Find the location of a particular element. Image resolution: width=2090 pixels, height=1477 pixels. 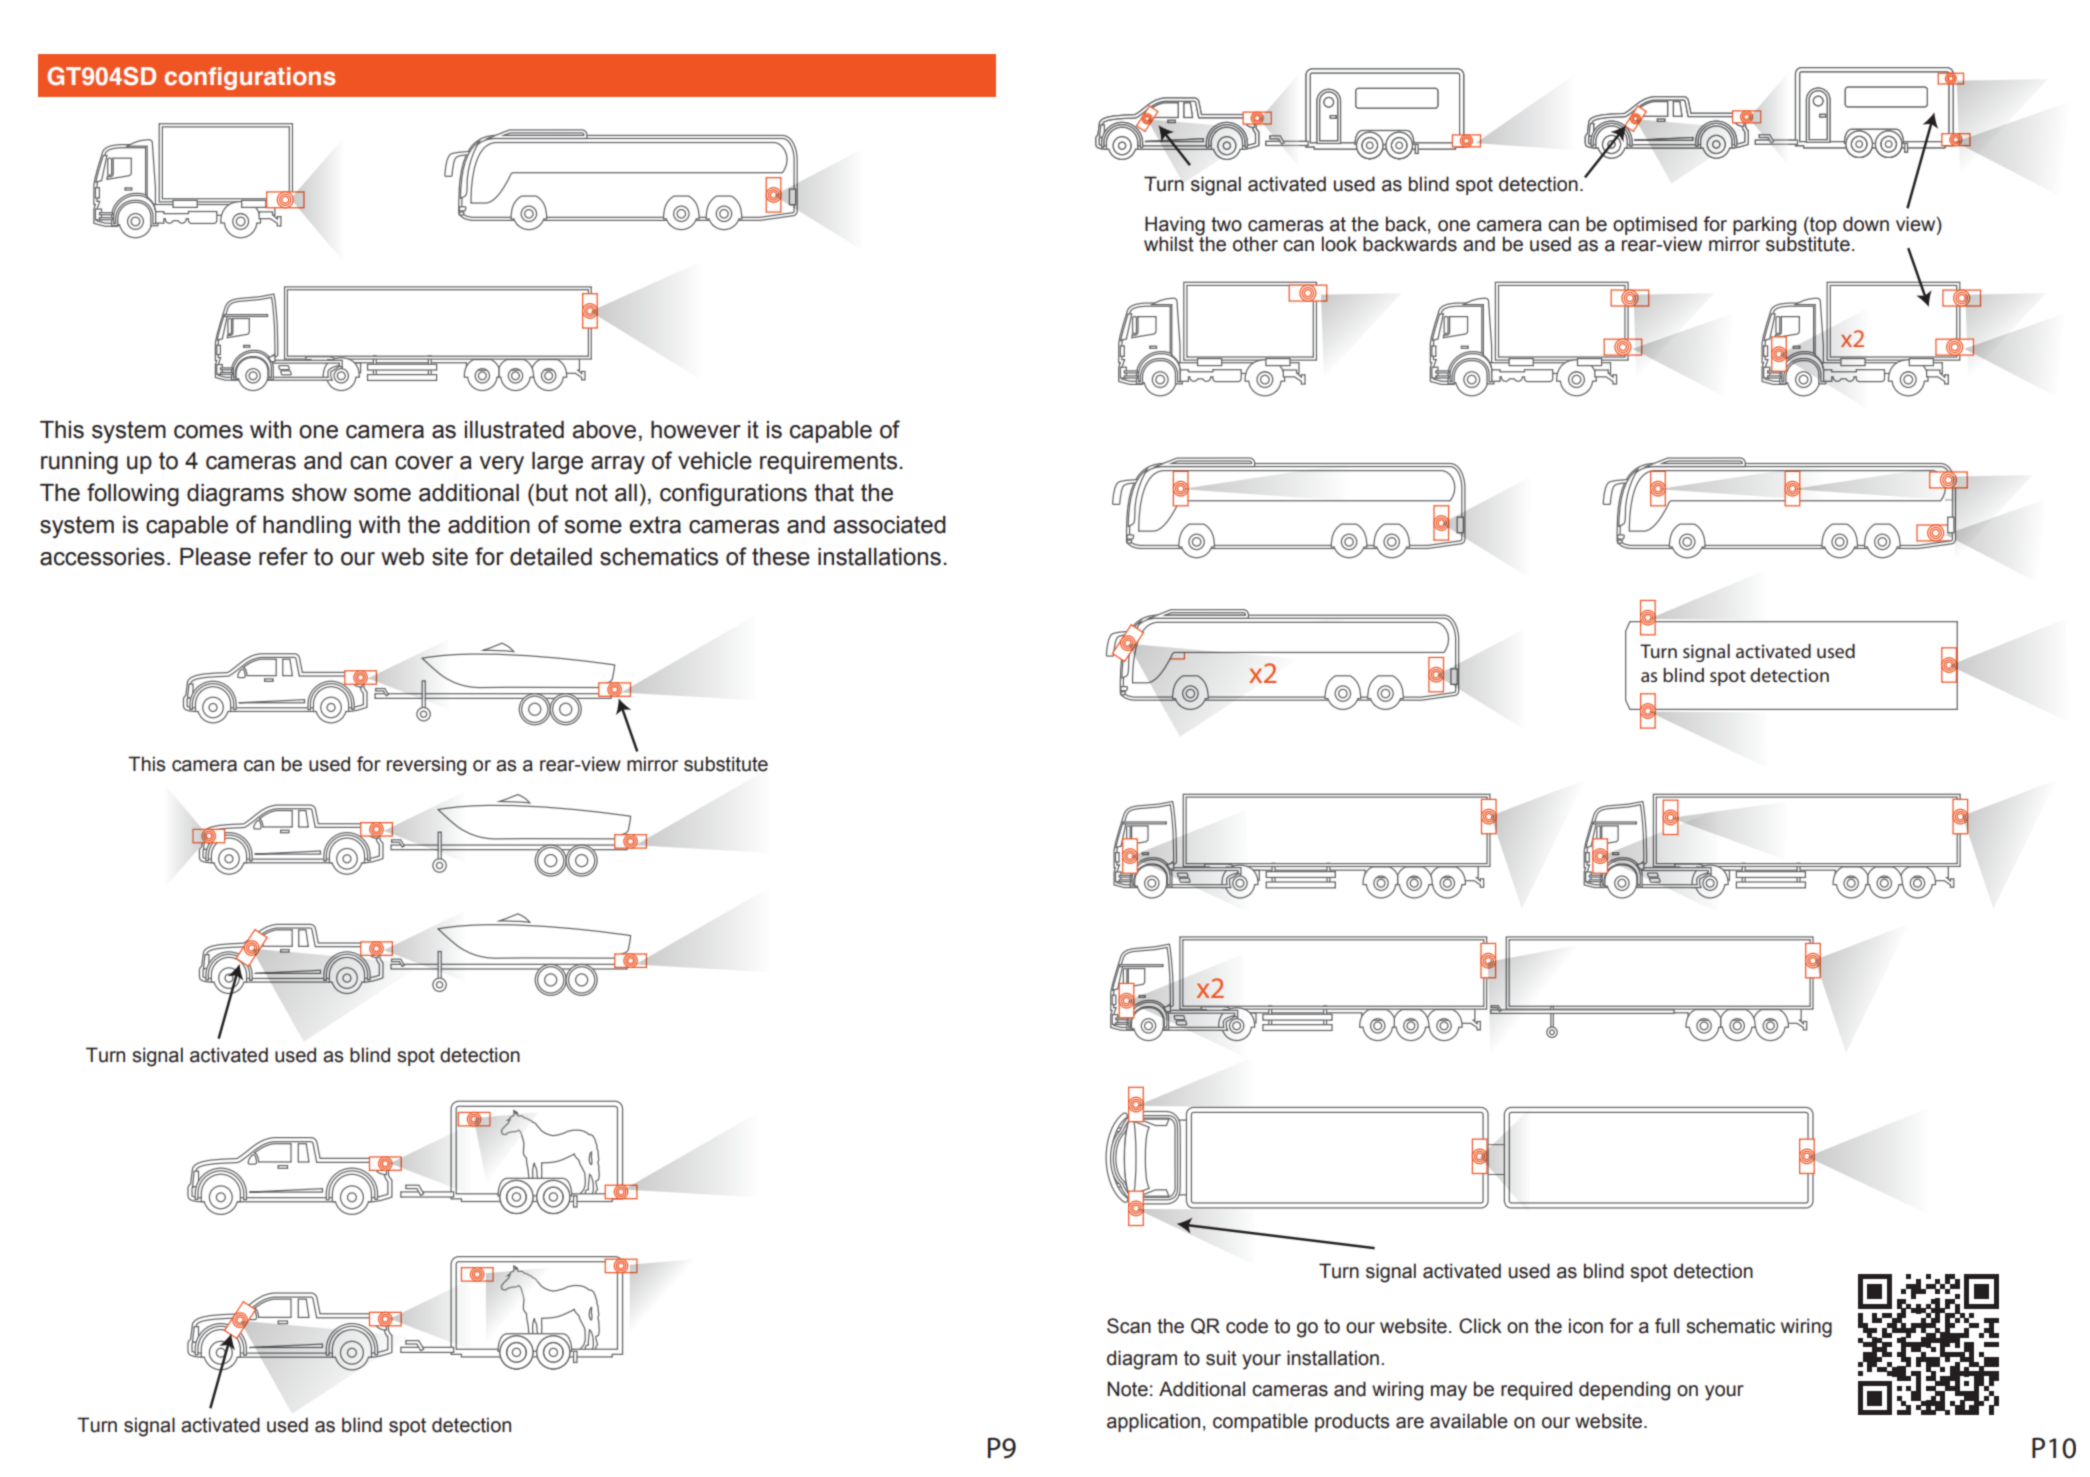

Note is located at coordinates (1127, 1389).
